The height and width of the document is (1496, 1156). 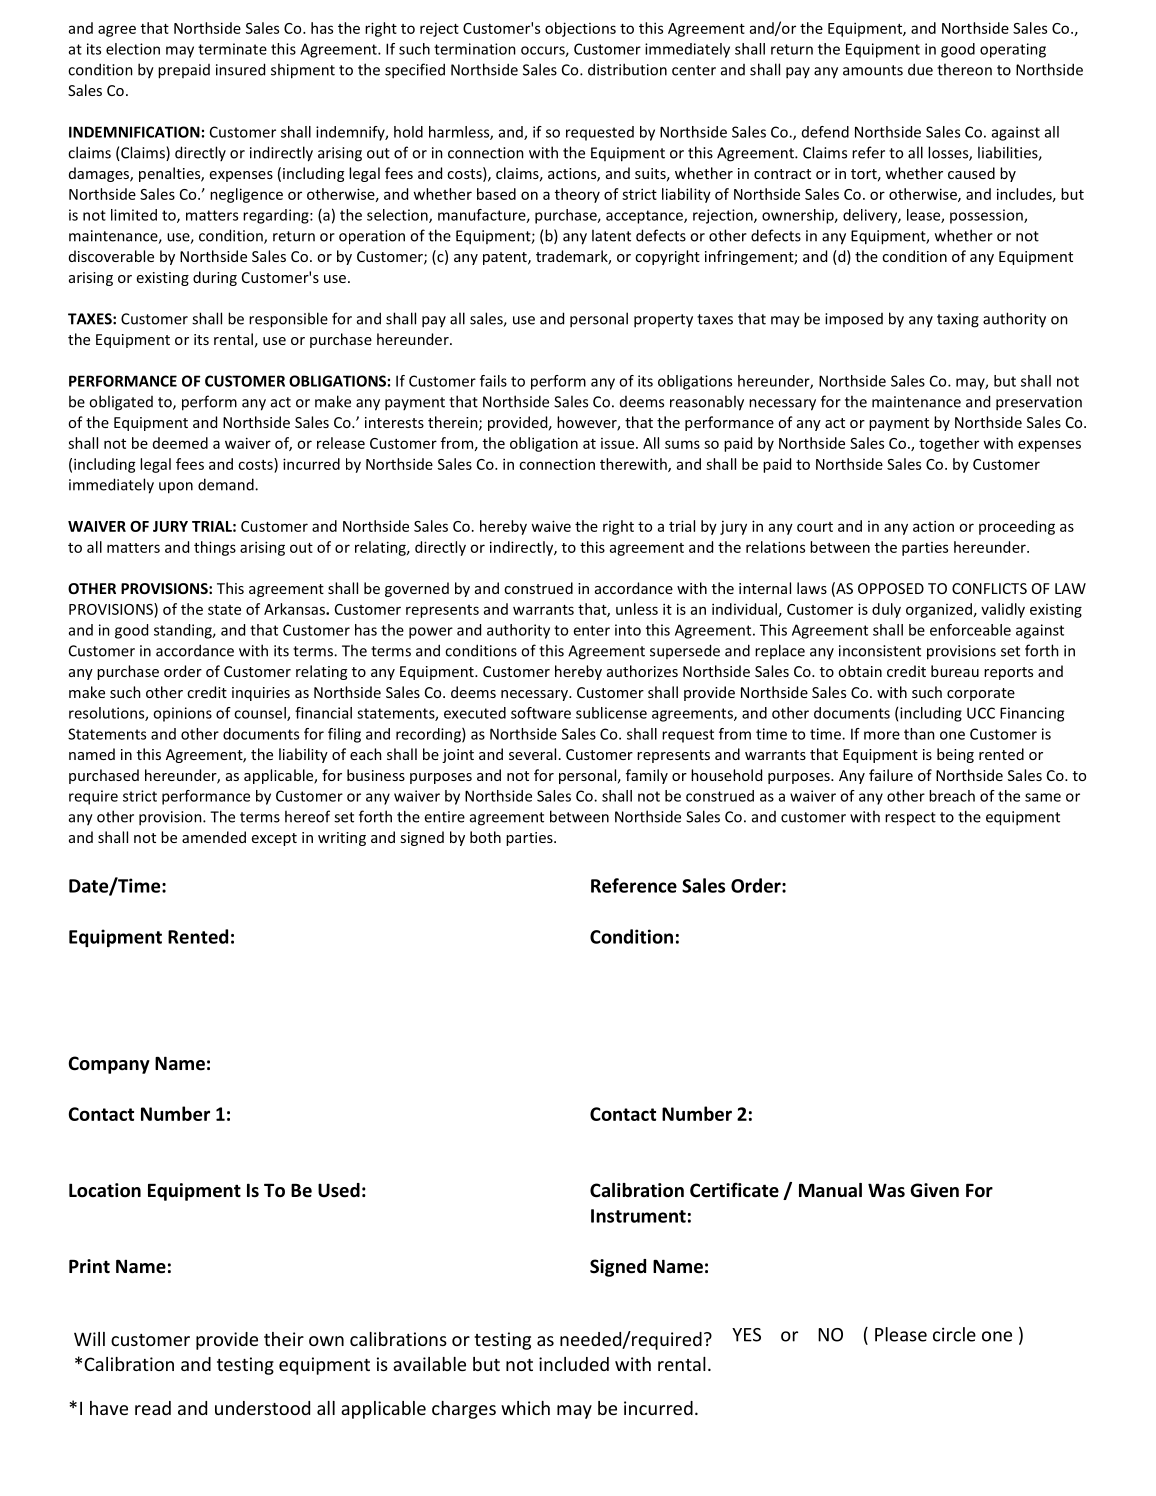 I want to click on insured, so click(x=240, y=69).
